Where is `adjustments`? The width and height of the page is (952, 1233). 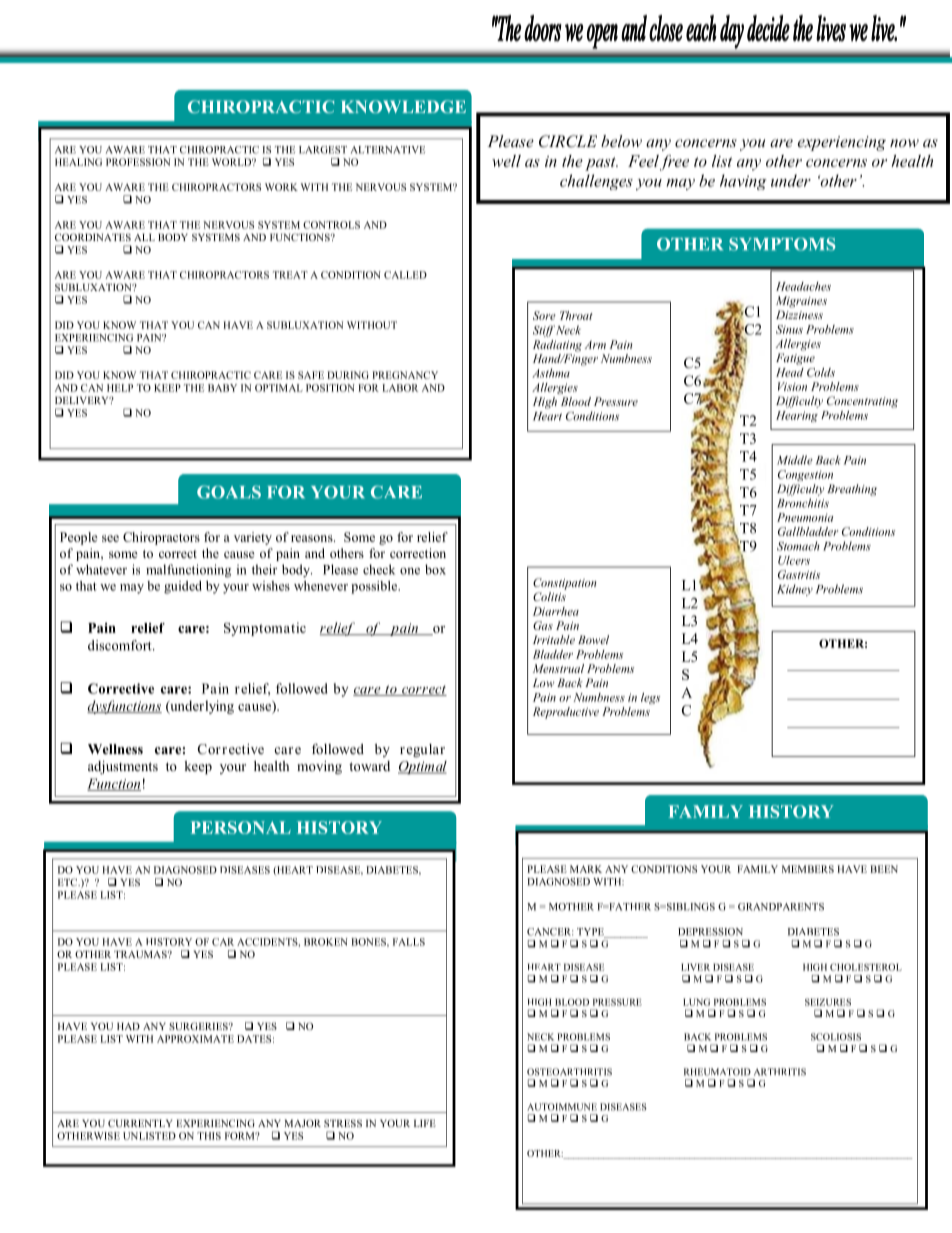 adjustments is located at coordinates (123, 767).
